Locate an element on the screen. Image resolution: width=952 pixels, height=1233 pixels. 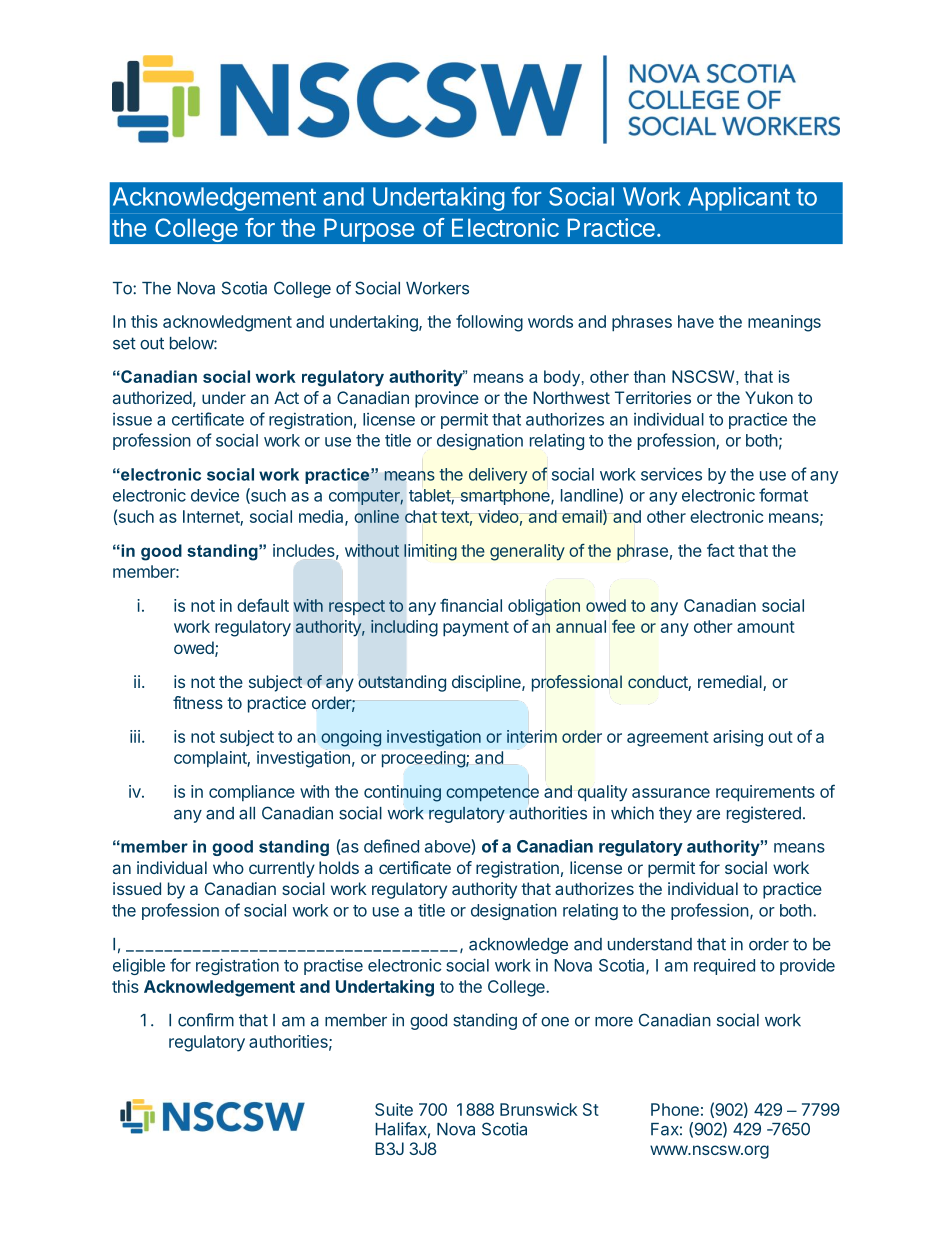
following is located at coordinates (489, 323).
